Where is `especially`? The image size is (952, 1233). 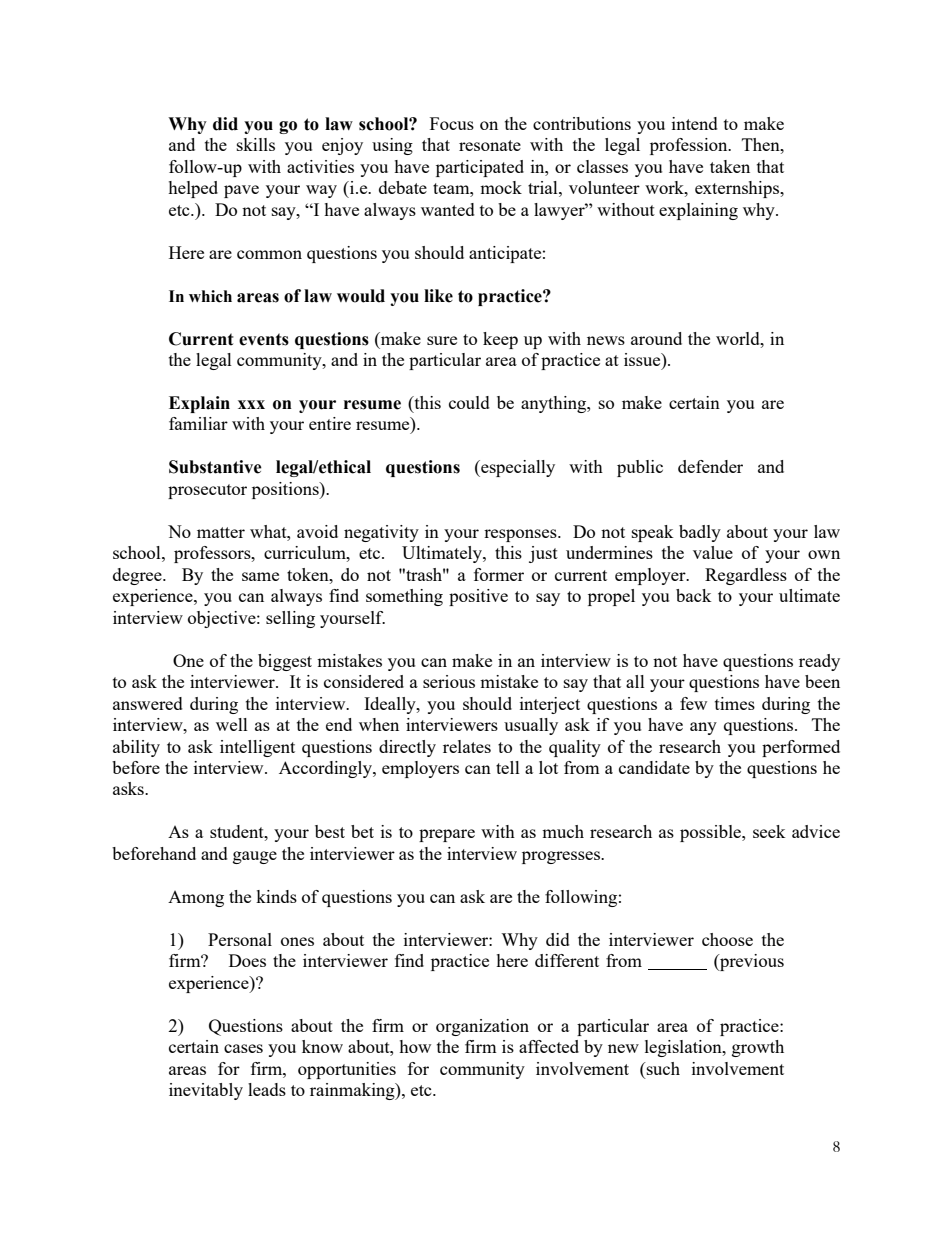
especially is located at coordinates (517, 468).
